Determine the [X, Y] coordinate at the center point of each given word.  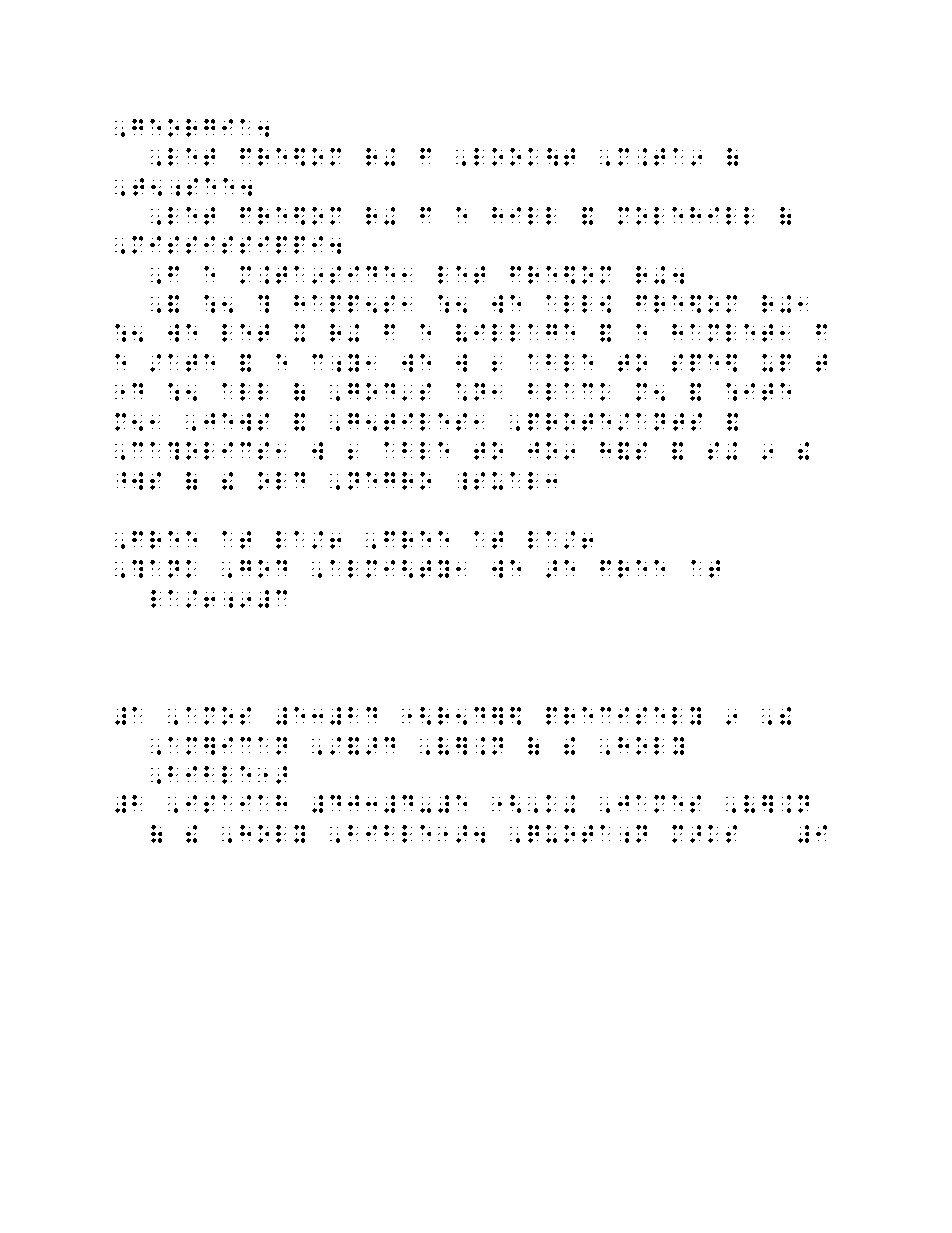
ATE [191, 363]
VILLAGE [515, 333]
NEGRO [389, 481]
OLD [281, 481]
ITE [767, 392]
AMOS [218, 716]
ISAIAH [236, 804]
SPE [695, 363]
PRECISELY [623, 716]
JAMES [659, 804]
